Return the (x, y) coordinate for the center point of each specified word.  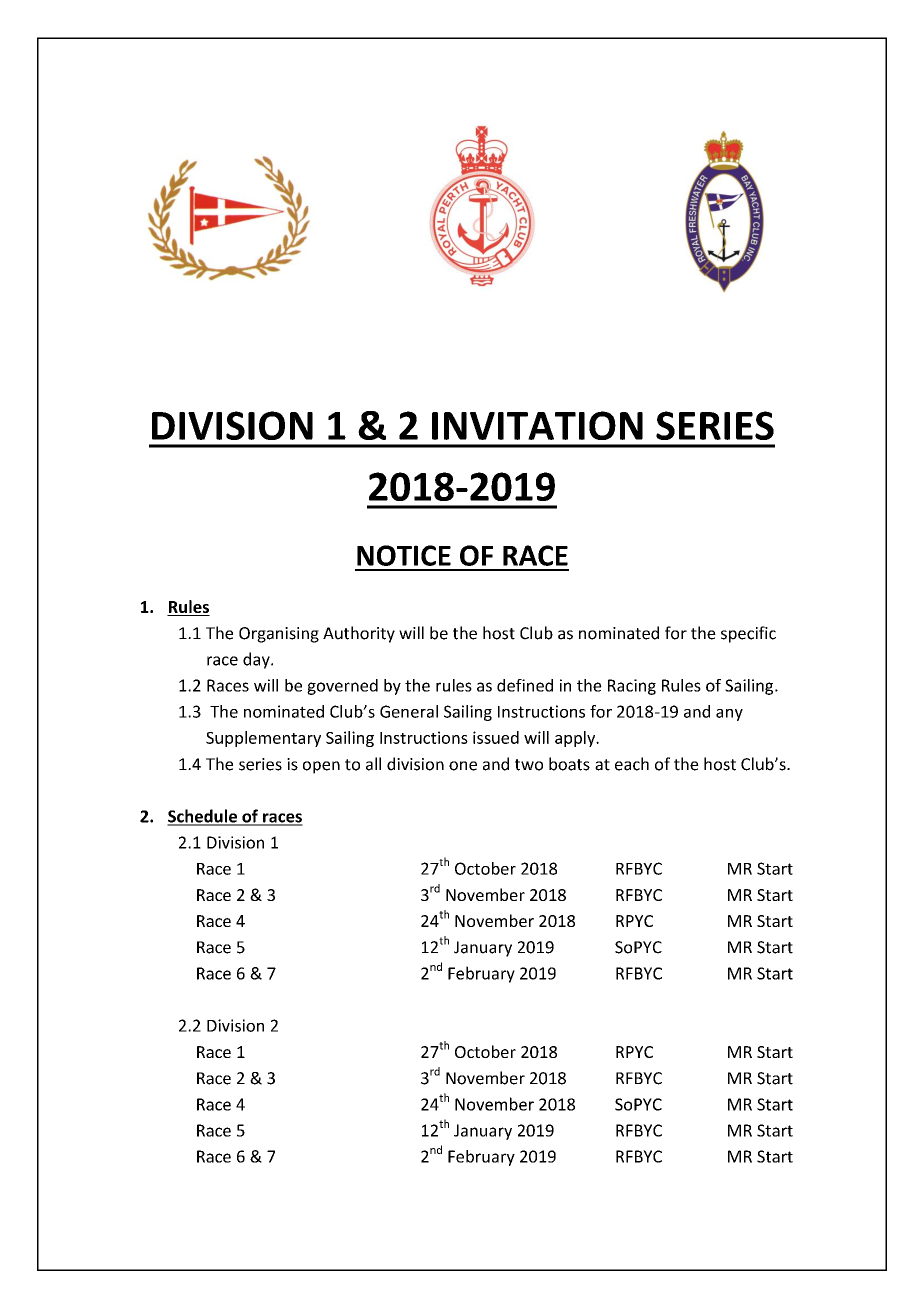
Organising (279, 635)
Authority (359, 634)
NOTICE (404, 555)
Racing (632, 687)
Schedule (203, 817)
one (463, 766)
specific (748, 634)
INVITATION (537, 425)
